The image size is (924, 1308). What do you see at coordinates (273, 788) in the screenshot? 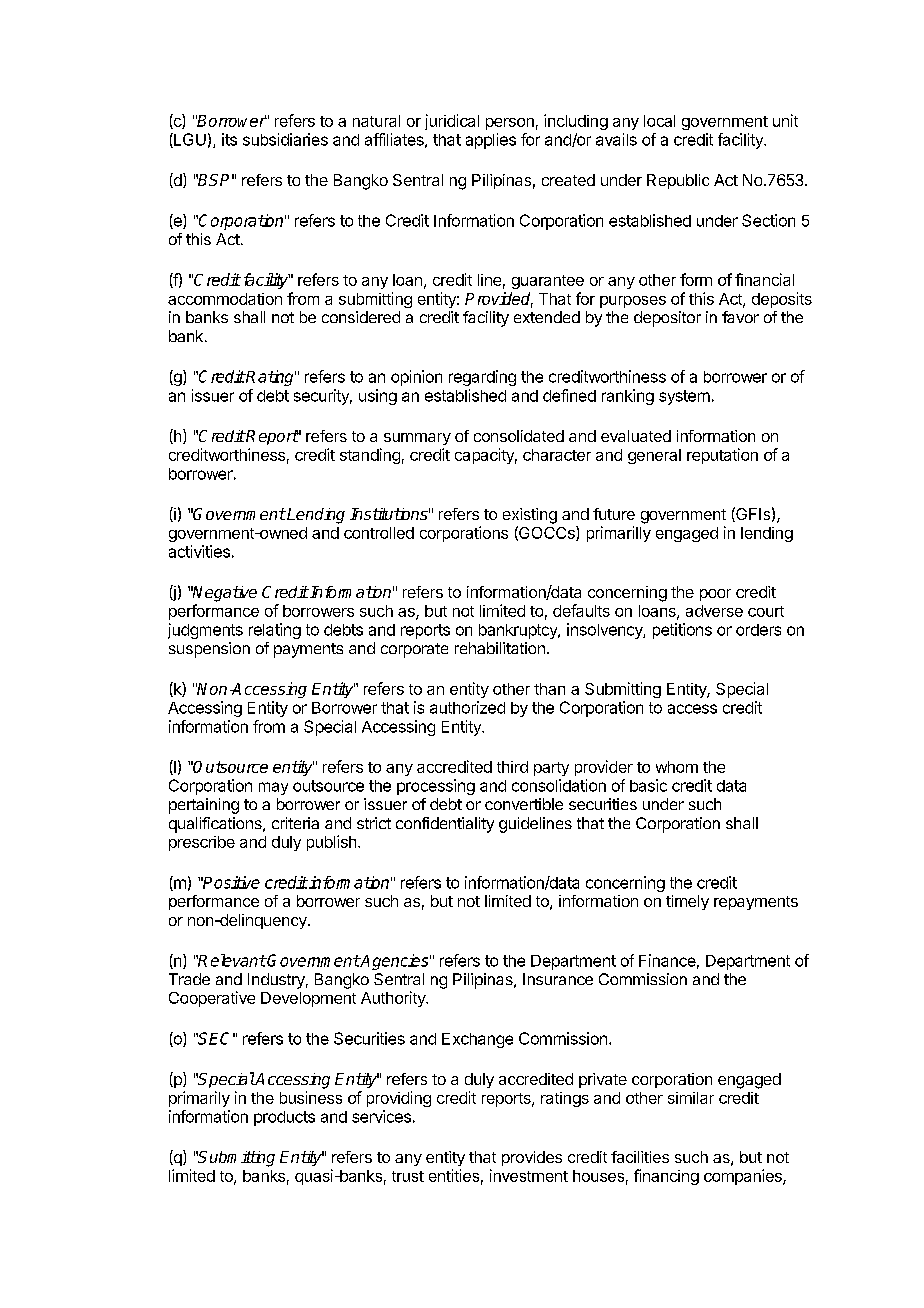
I see `may` at bounding box center [273, 788].
